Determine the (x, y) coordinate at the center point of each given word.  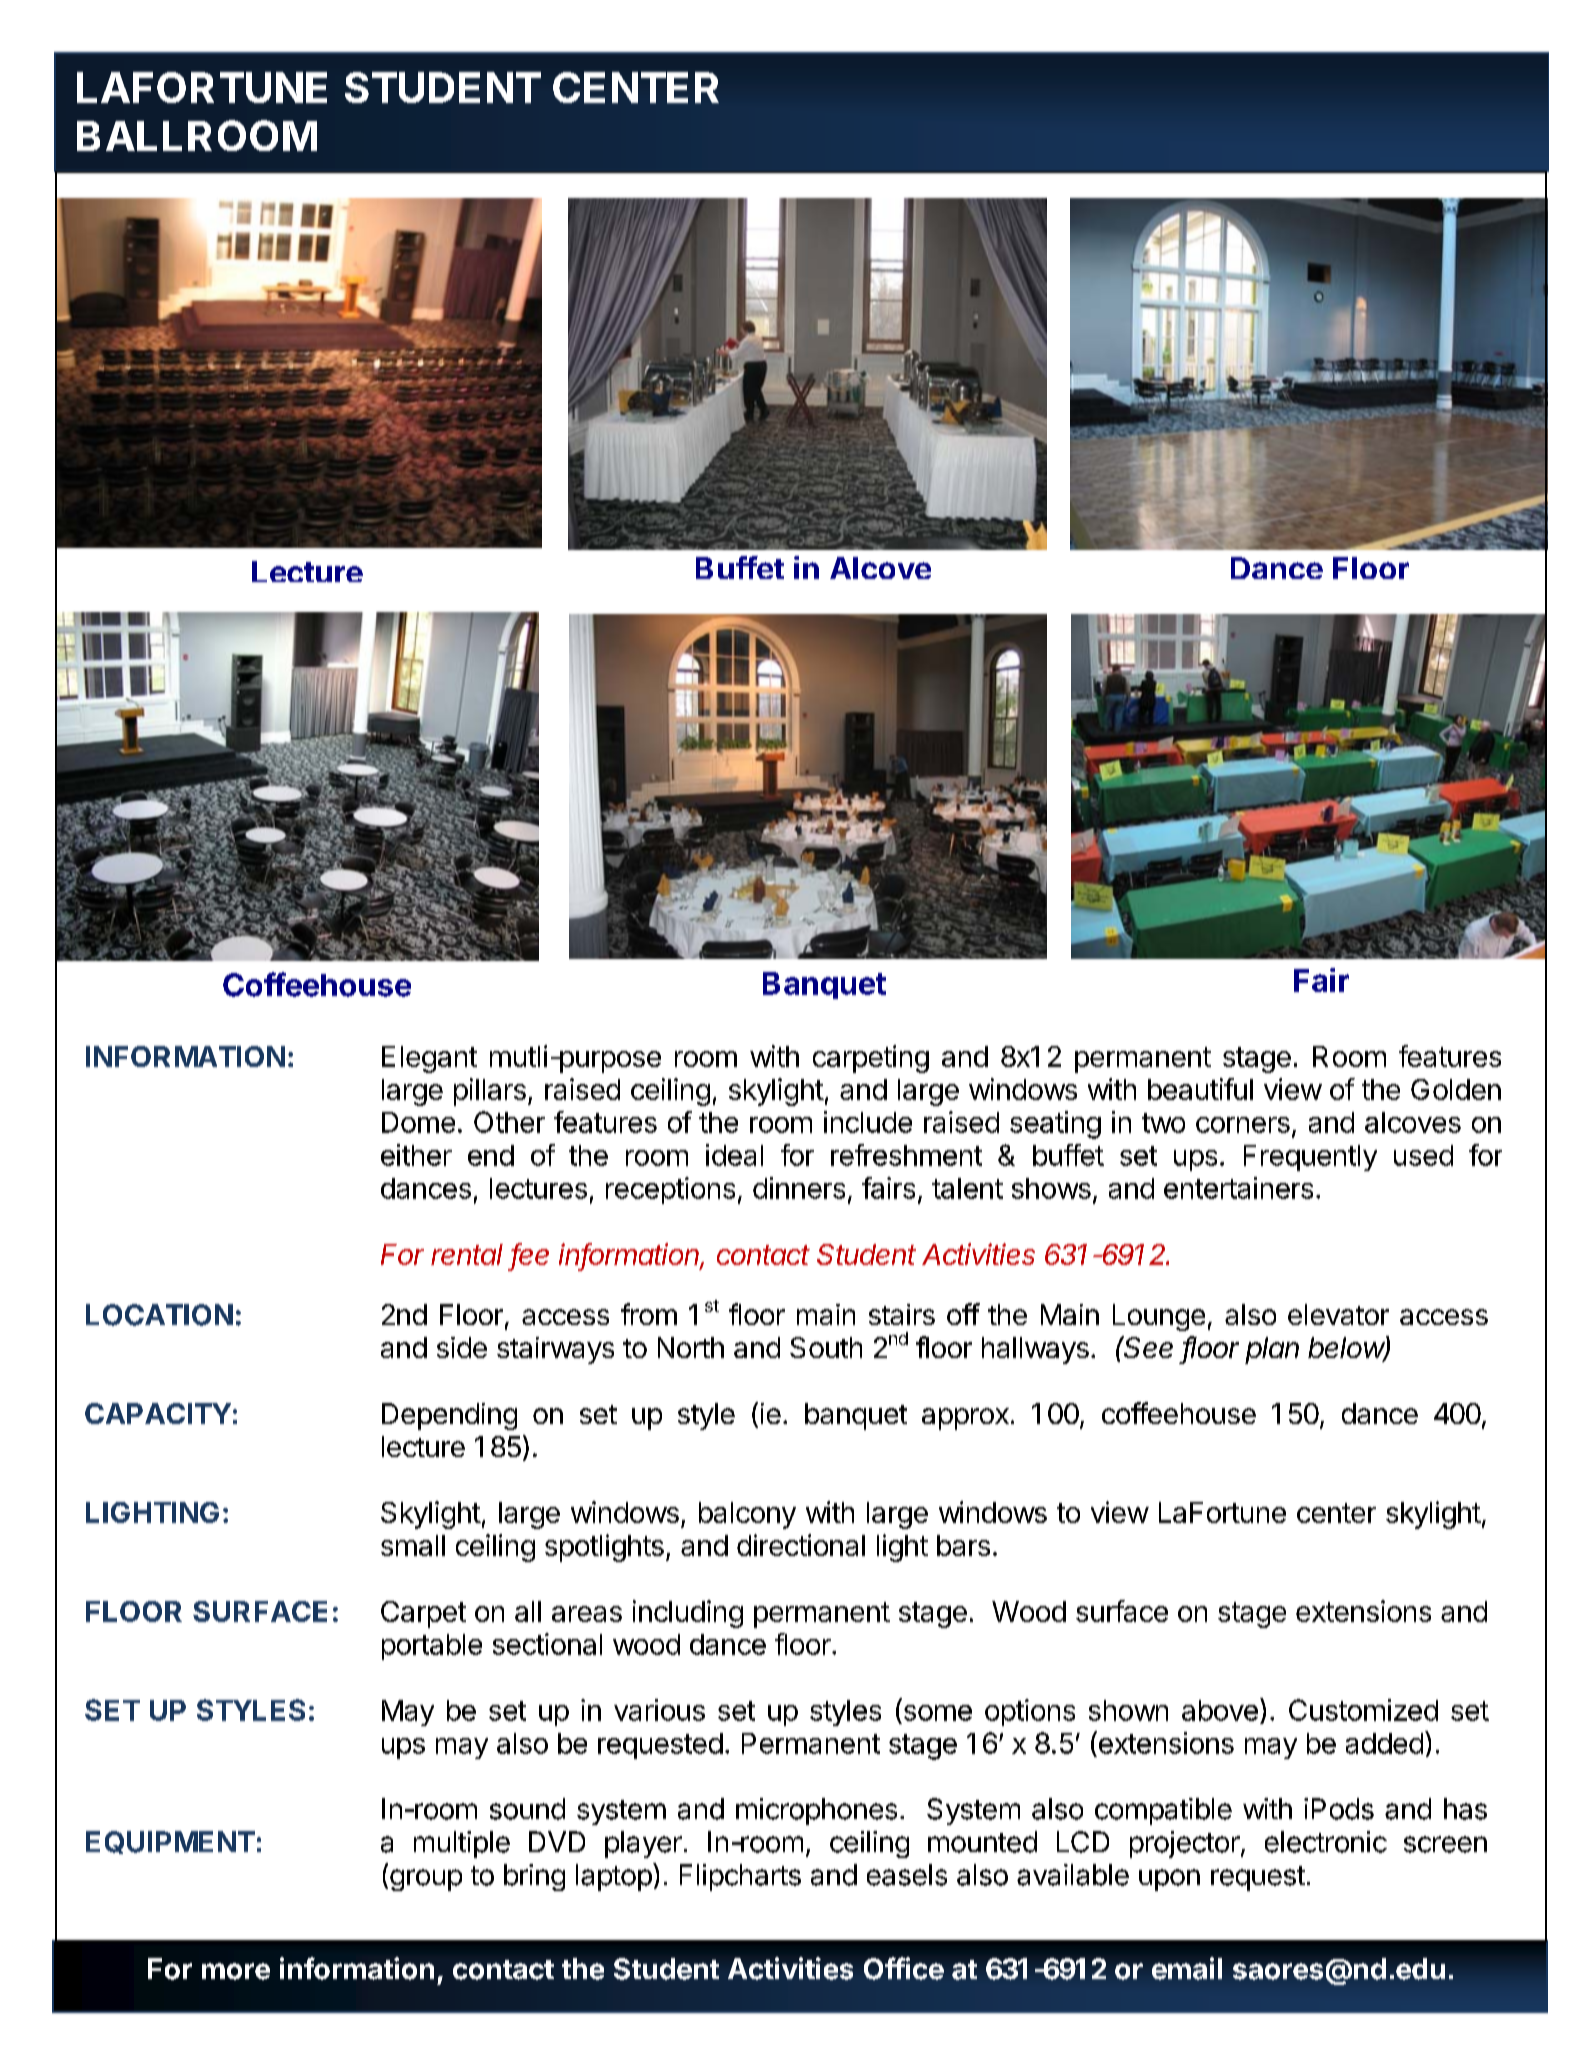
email (1187, 1968)
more (236, 1971)
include (868, 1122)
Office (904, 1968)
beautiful (1200, 1089)
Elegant (429, 1059)
